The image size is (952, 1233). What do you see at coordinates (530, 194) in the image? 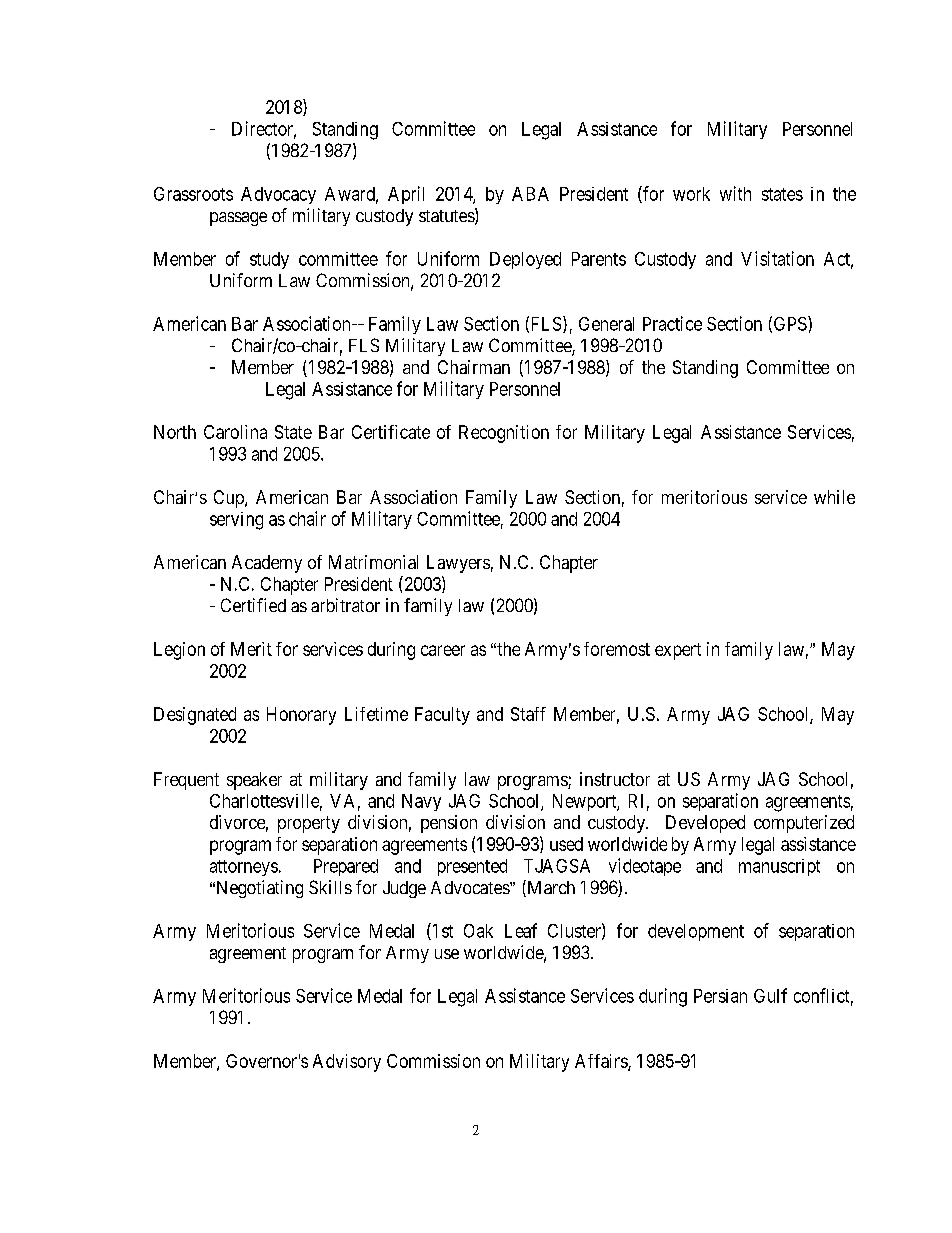
I see `ABA` at bounding box center [530, 194].
